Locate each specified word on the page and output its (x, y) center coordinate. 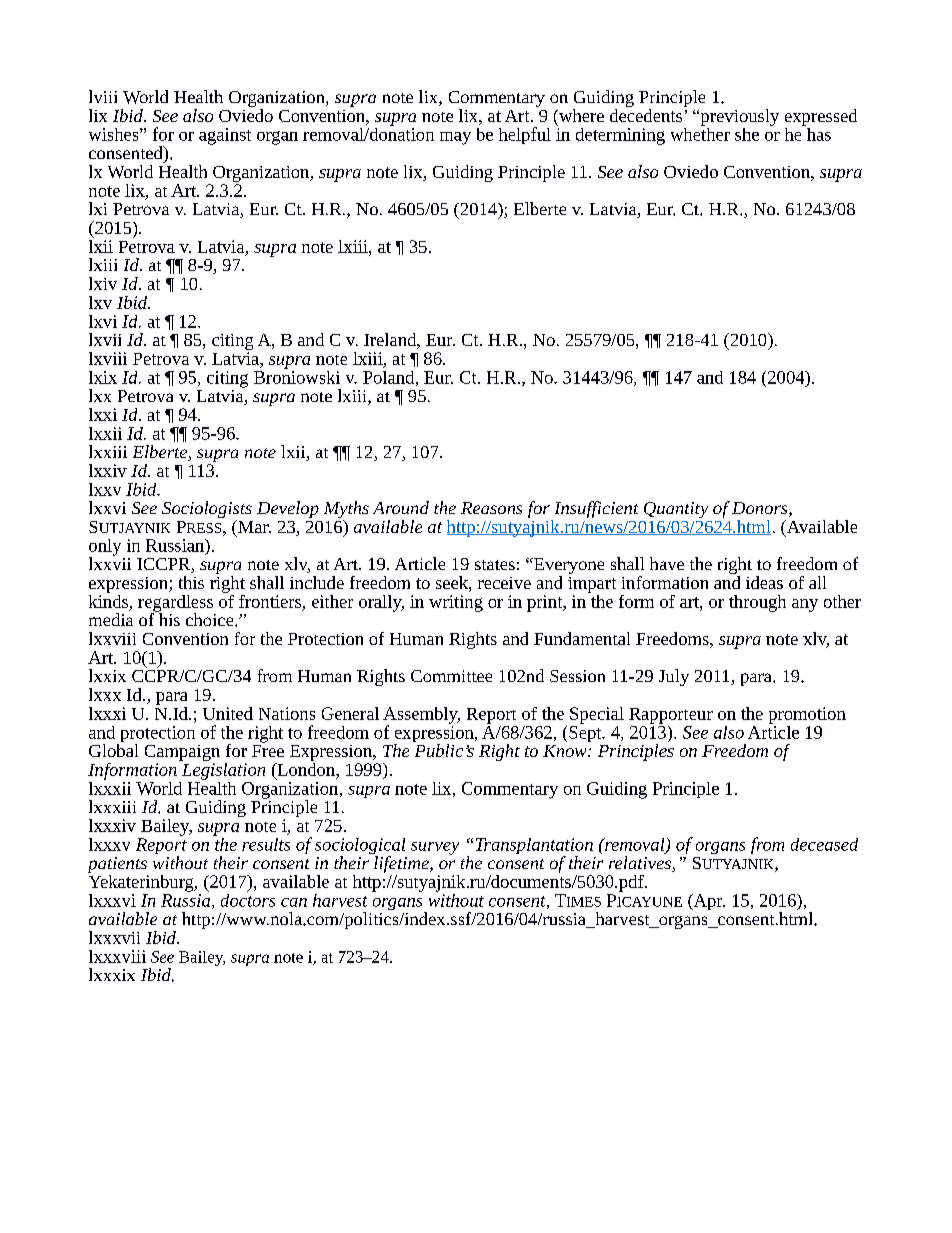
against (225, 136)
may (455, 138)
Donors (761, 509)
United (228, 713)
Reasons (491, 508)
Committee (451, 676)
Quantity (676, 510)
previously (738, 117)
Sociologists (207, 511)
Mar (253, 526)
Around (401, 507)
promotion (807, 715)
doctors (248, 899)
